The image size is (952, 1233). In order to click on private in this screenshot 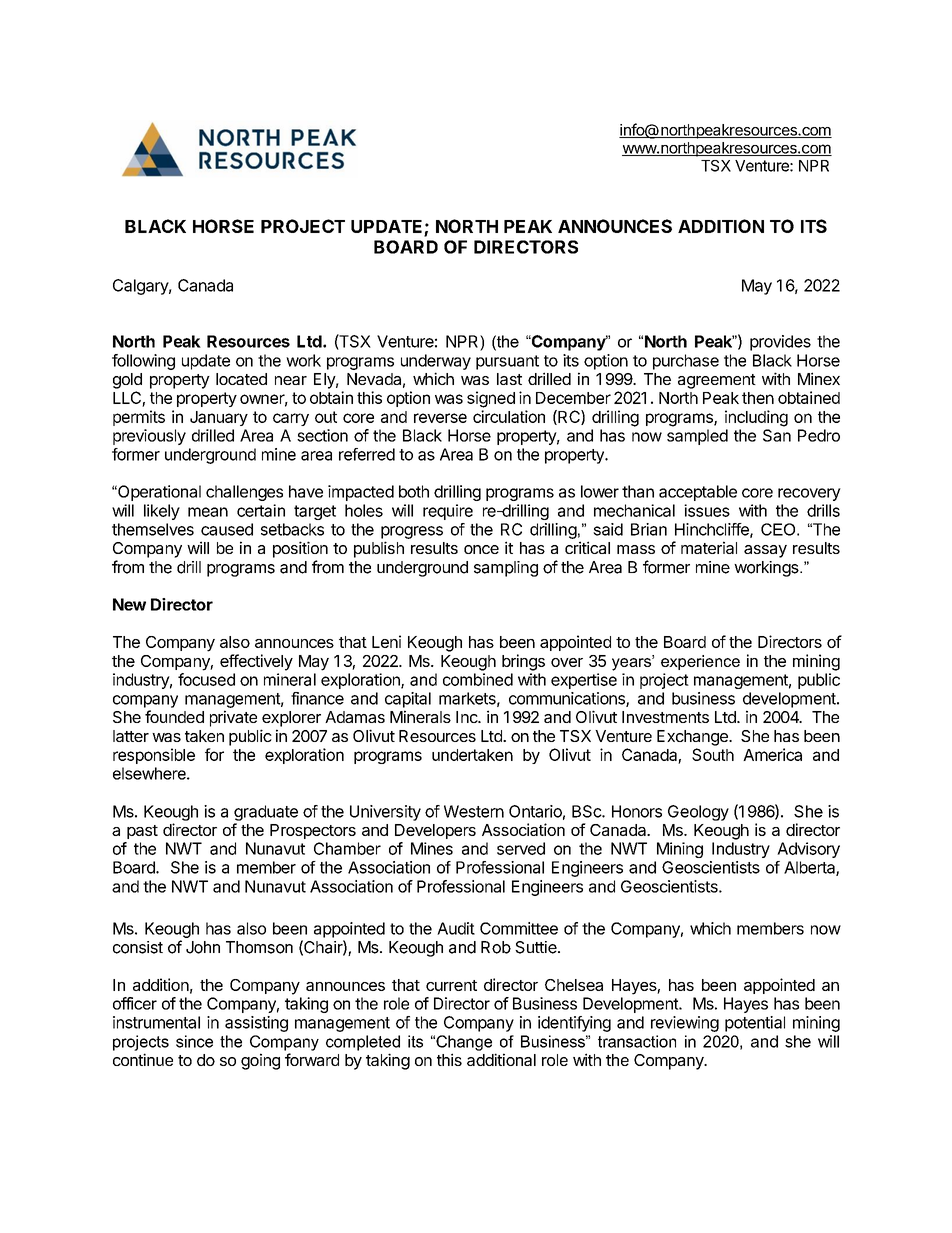, I will do `click(233, 718)`.
